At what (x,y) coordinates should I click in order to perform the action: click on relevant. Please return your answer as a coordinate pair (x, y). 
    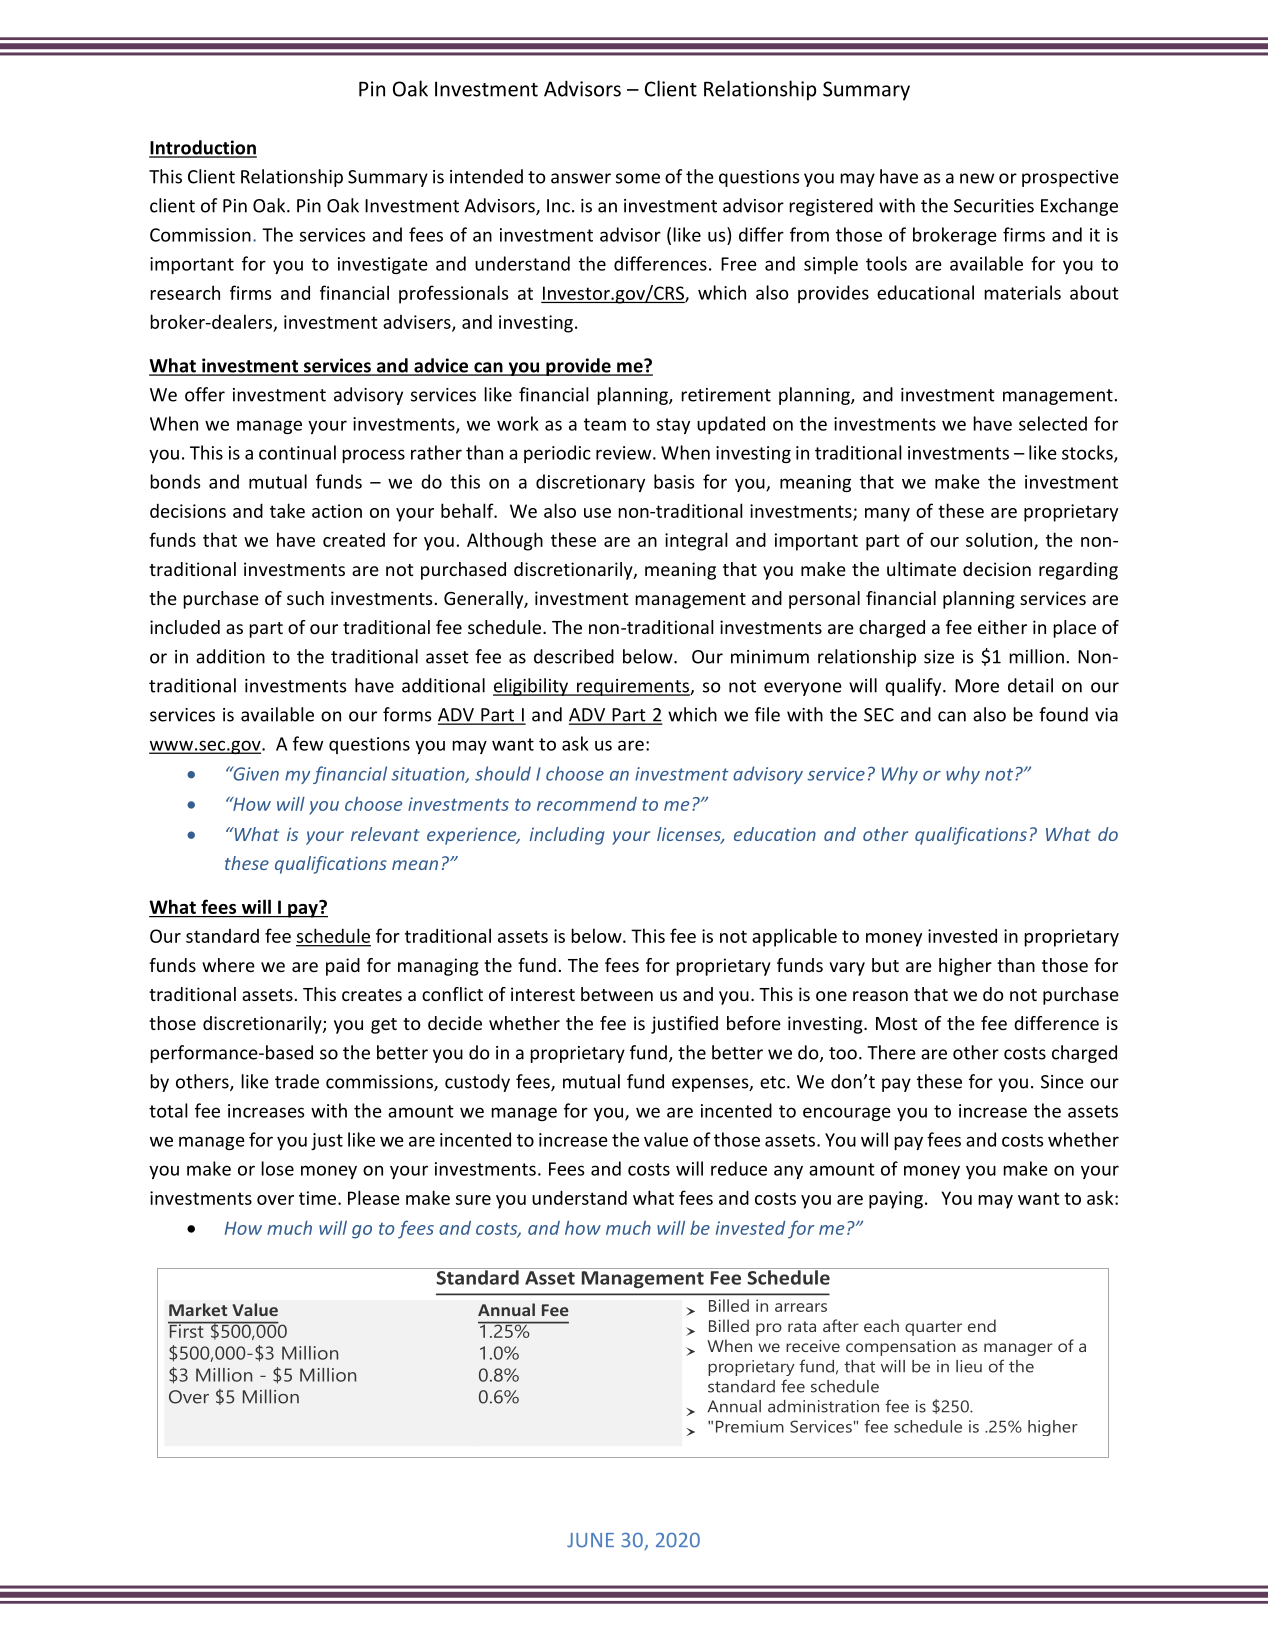
    Looking at the image, I should click on (385, 834).
